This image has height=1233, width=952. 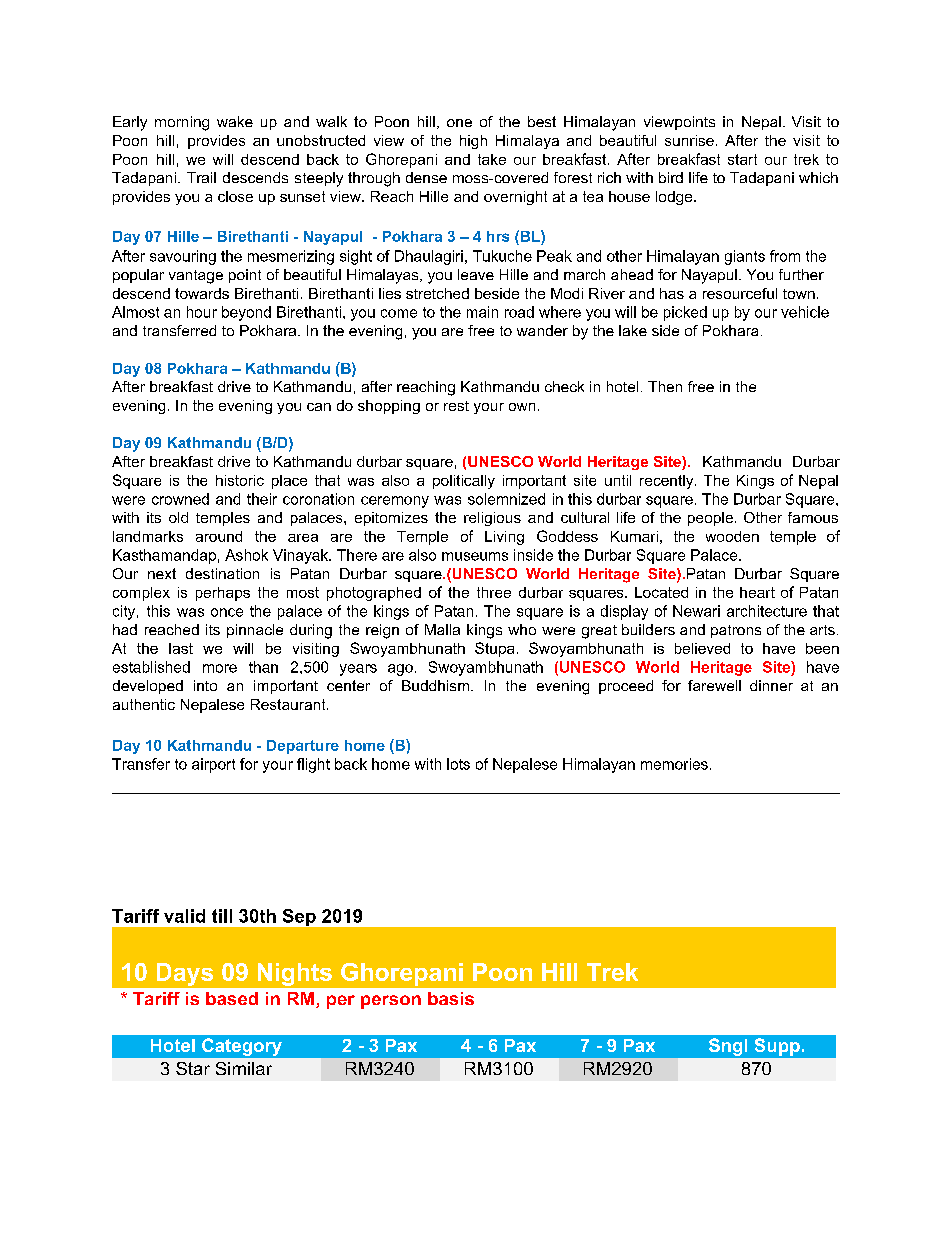 What do you see at coordinates (244, 1068) in the image?
I see `Similar` at bounding box center [244, 1068].
